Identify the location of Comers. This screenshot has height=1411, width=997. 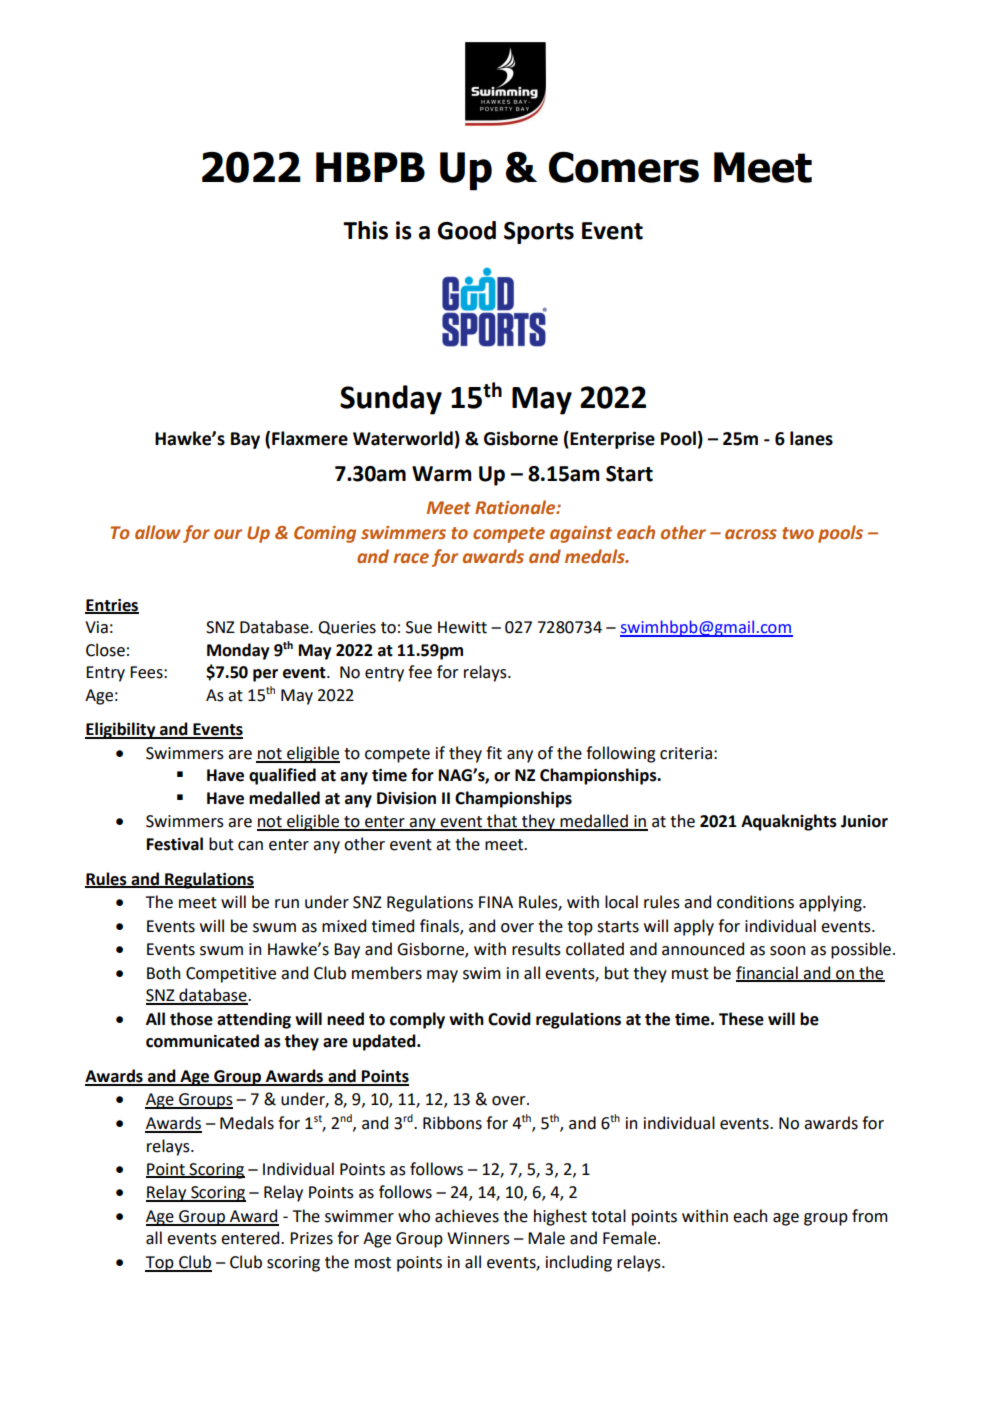
(624, 167).
